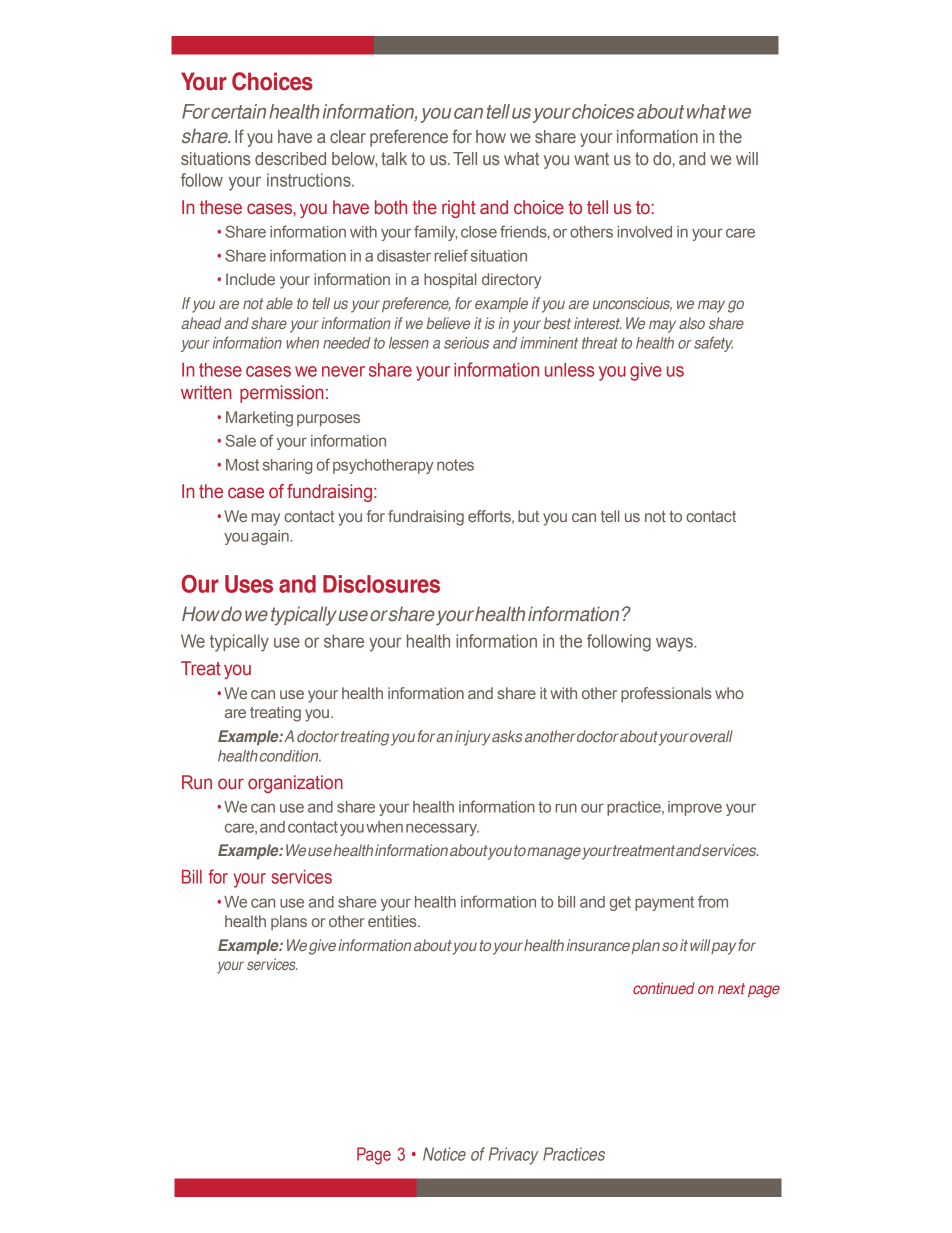  I want to click on Notice, so click(444, 1154).
